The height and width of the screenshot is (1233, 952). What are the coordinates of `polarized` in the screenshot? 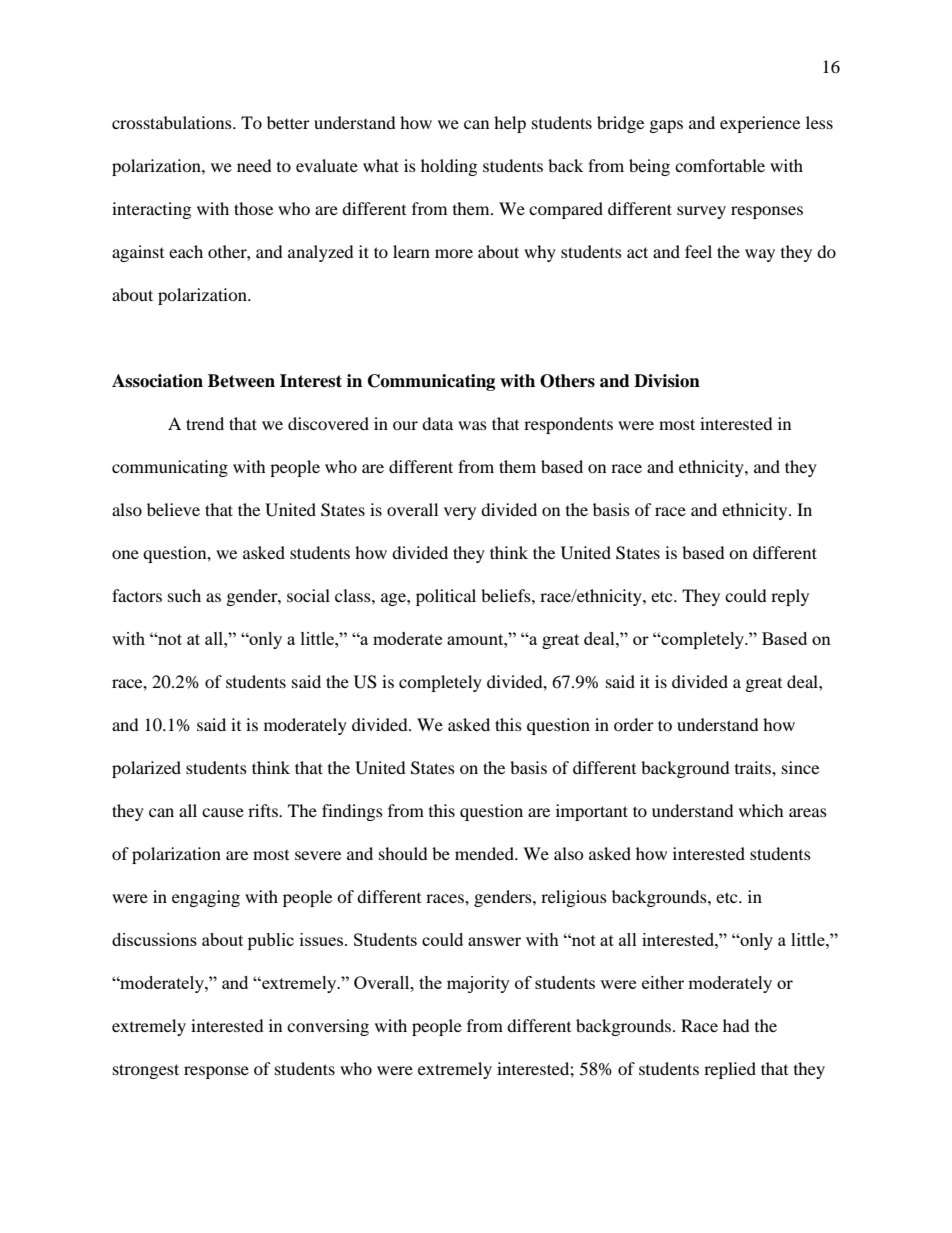 It's located at (146, 769).
